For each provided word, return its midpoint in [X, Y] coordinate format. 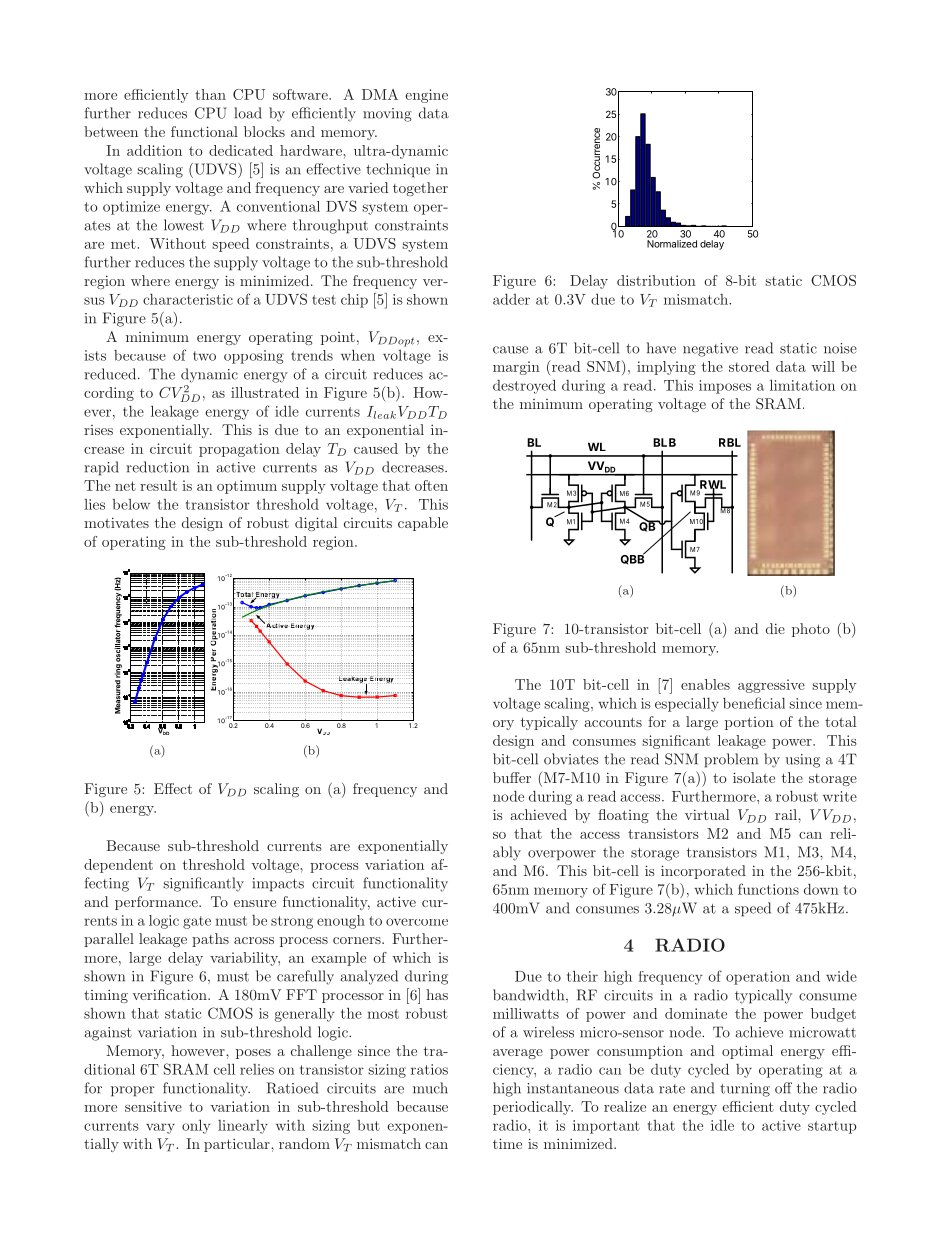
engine [426, 96]
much [430, 1088]
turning [745, 1090]
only [196, 1126]
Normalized [672, 244]
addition [154, 150]
